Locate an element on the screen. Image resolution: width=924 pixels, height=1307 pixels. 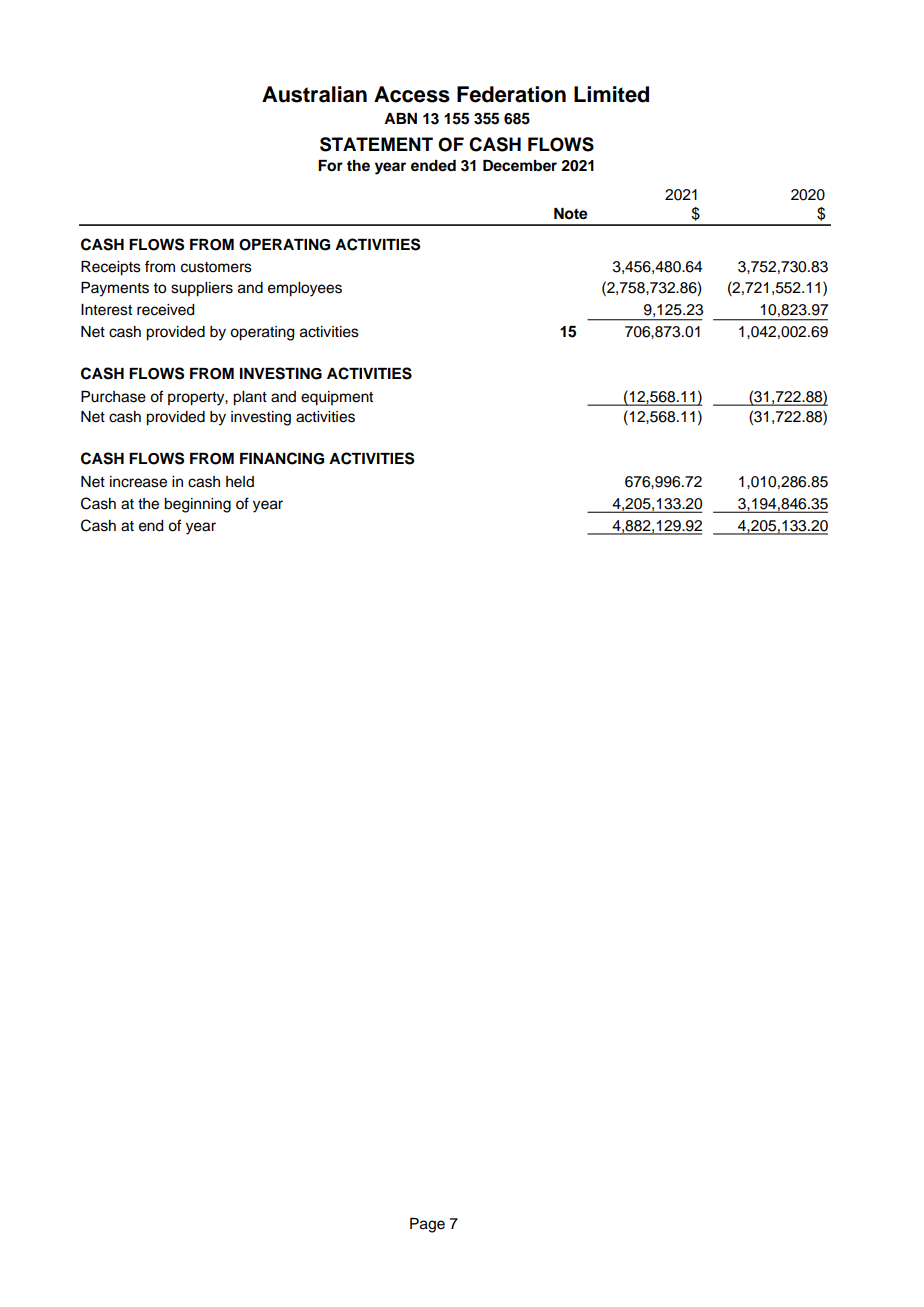
STATEMENT is located at coordinates (376, 144).
